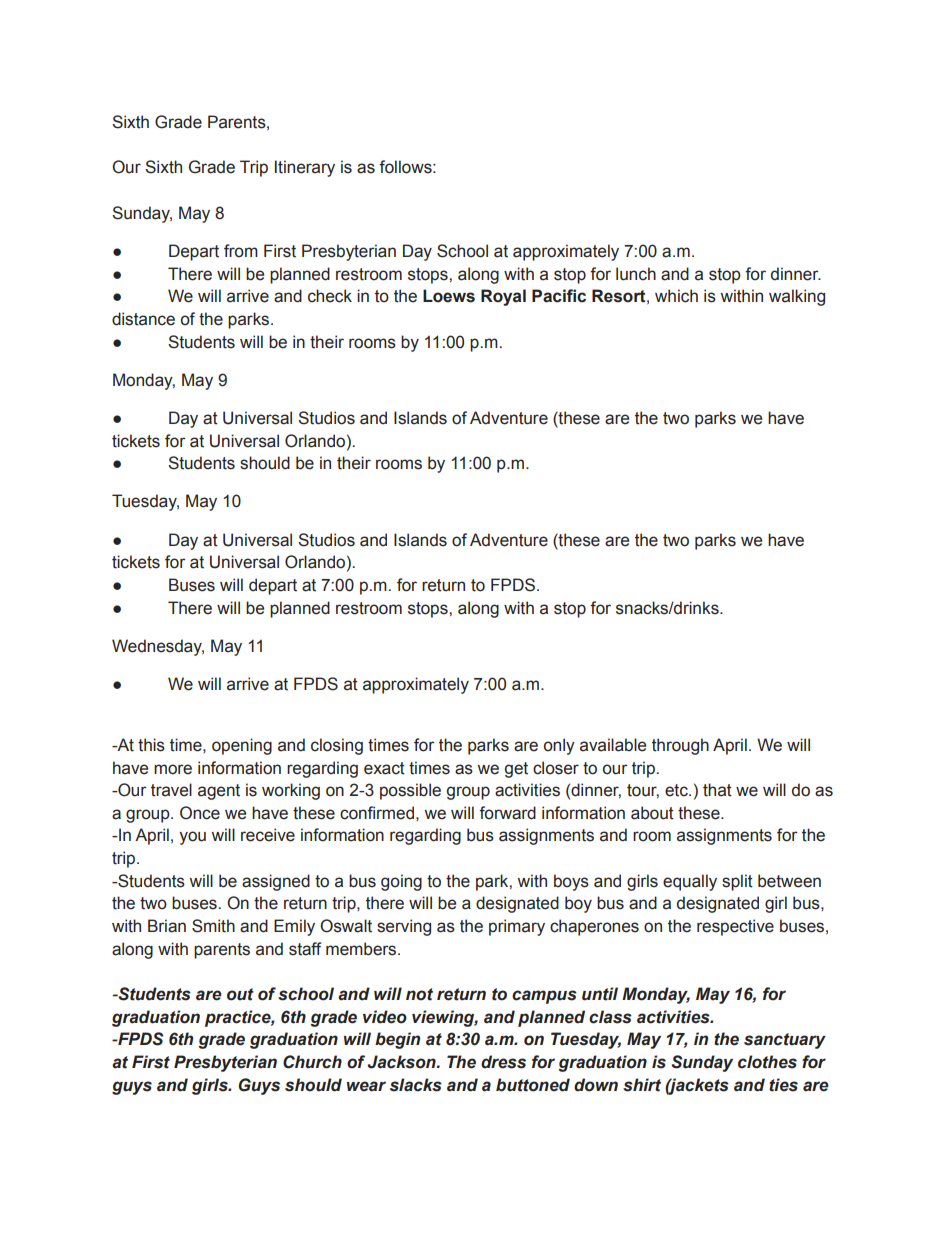  I want to click on Church, so click(312, 1062).
